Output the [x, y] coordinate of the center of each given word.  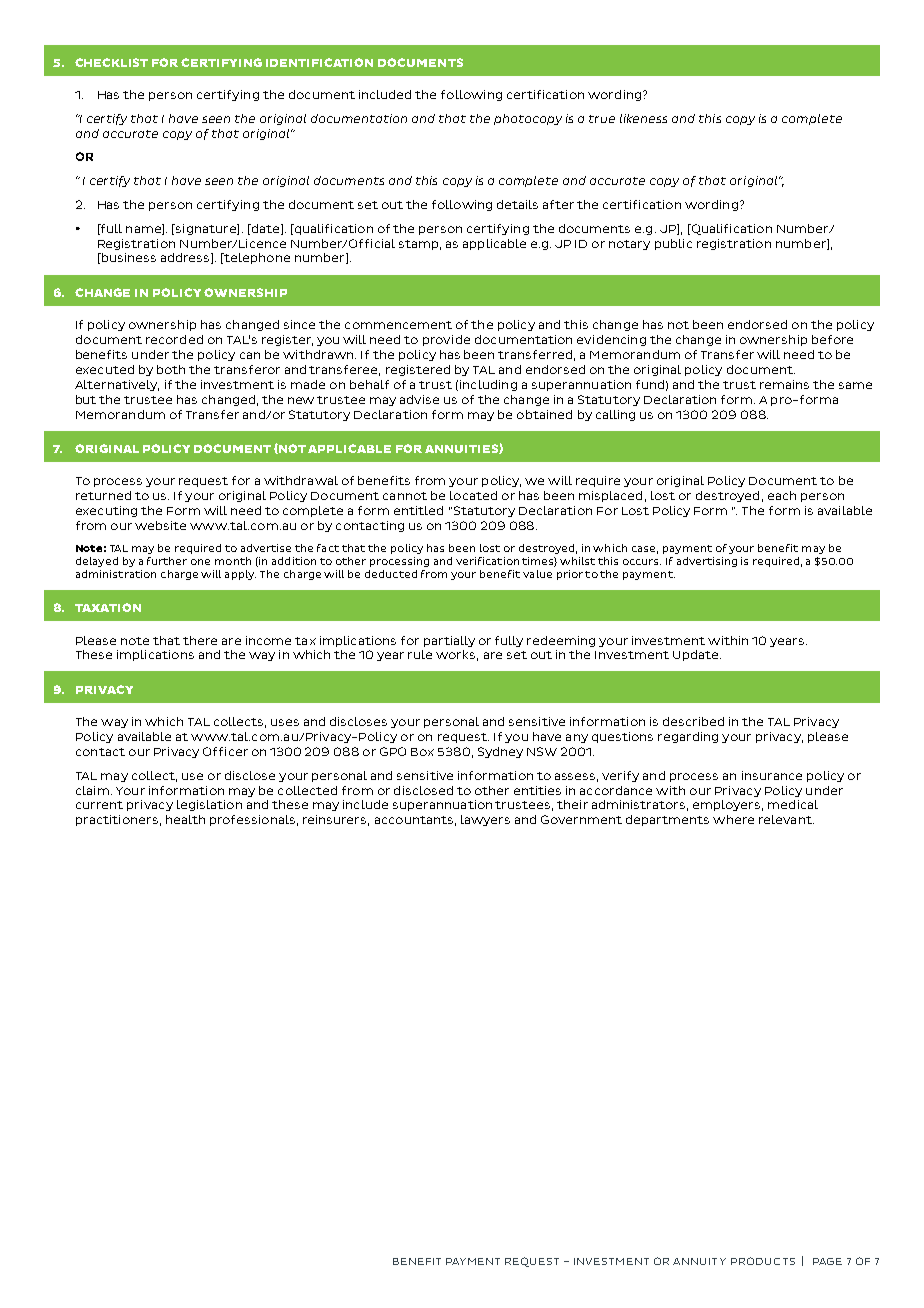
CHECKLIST [111, 62]
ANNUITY [699, 1261]
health [185, 819]
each [782, 495]
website [160, 525]
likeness [643, 118]
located [473, 495]
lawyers [485, 820]
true [602, 119]
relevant [786, 819]
